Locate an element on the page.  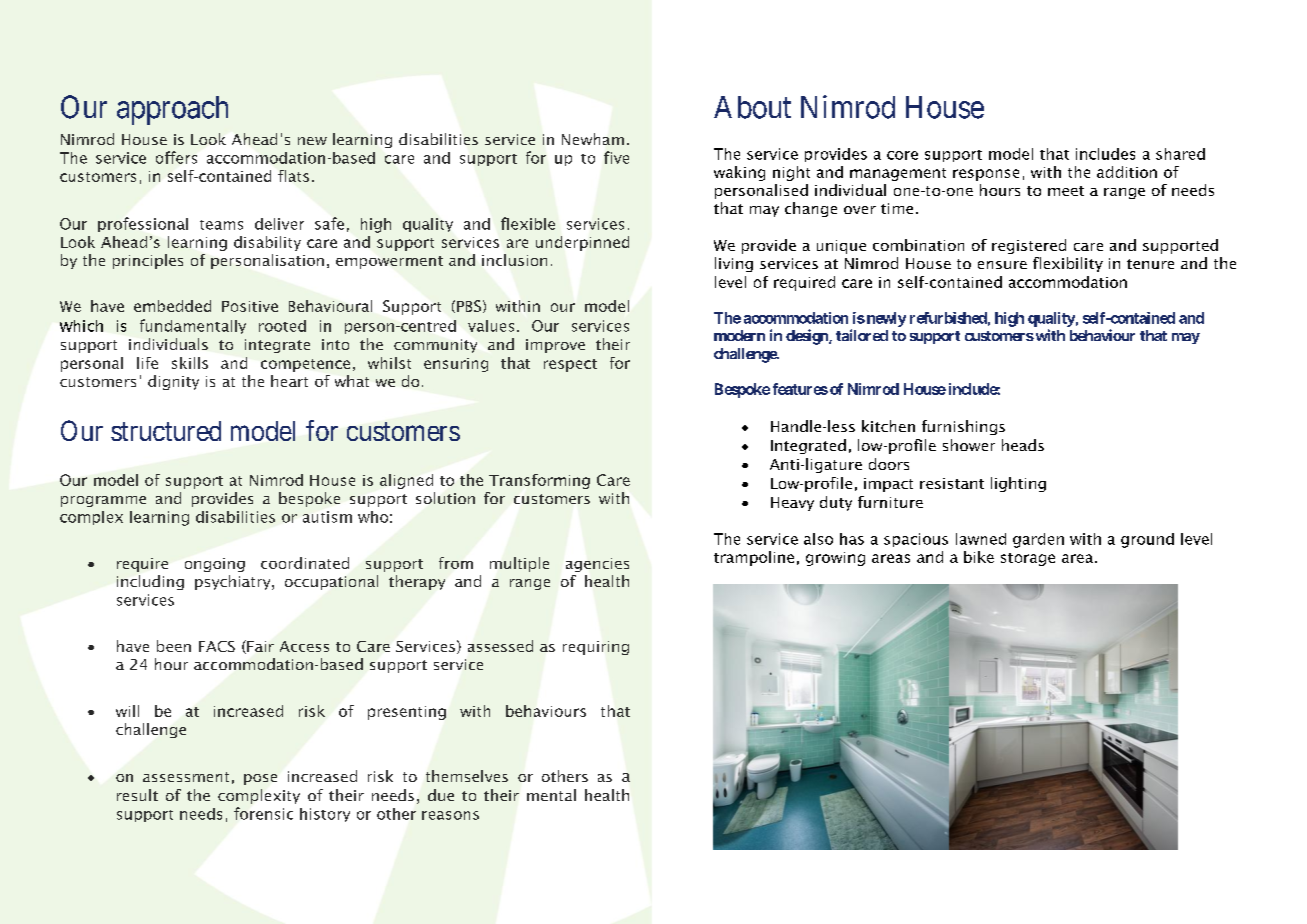
five is located at coordinates (616, 157).
